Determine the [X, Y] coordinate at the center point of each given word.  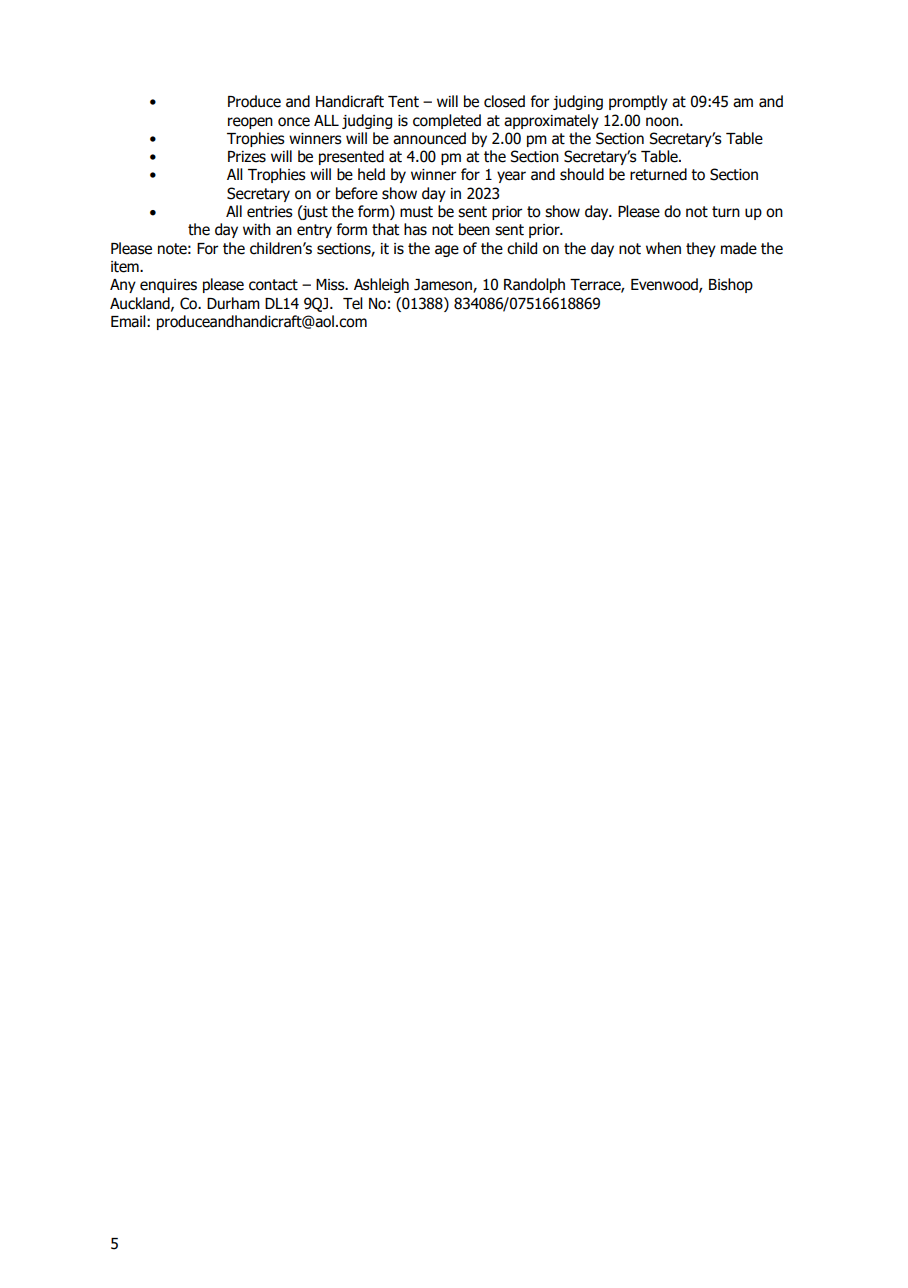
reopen [250, 123]
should [582, 174]
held [371, 174]
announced [429, 138]
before [357, 193]
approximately [551, 121]
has [415, 229]
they [701, 249]
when [663, 248]
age [447, 251]
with [257, 229]
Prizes [247, 157]
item [126, 267]
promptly [638, 102]
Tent [403, 102]
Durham [233, 303]
